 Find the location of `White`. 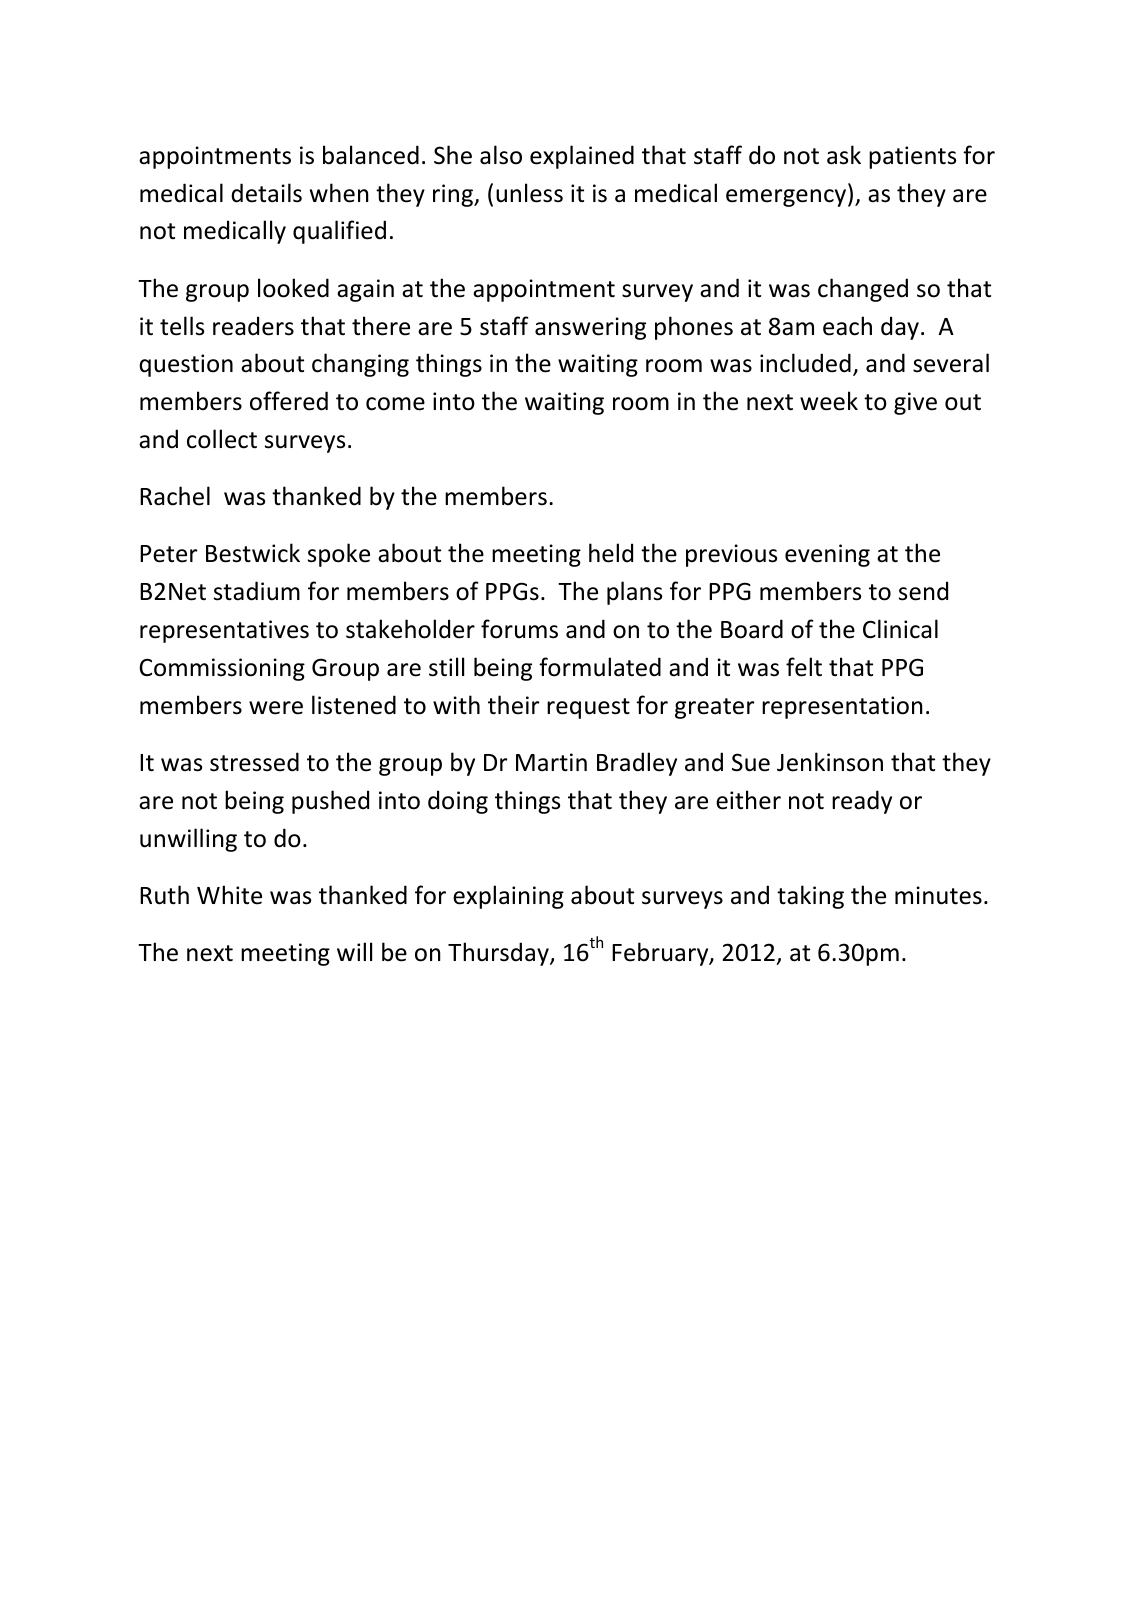

White is located at coordinates (229, 895).
